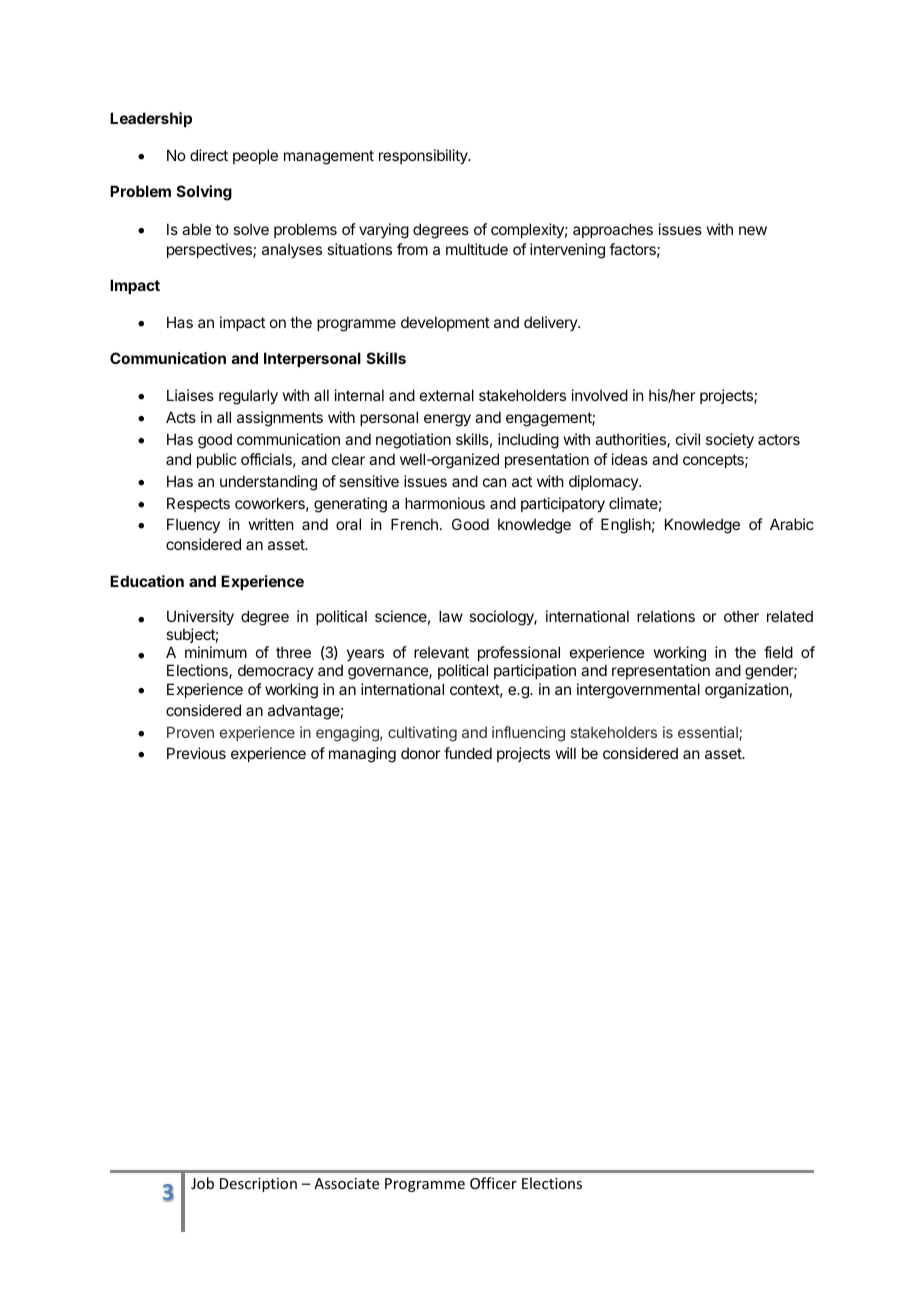 The image size is (924, 1308). Describe the element at coordinates (424, 156) in the image. I see `responsibility` at that location.
